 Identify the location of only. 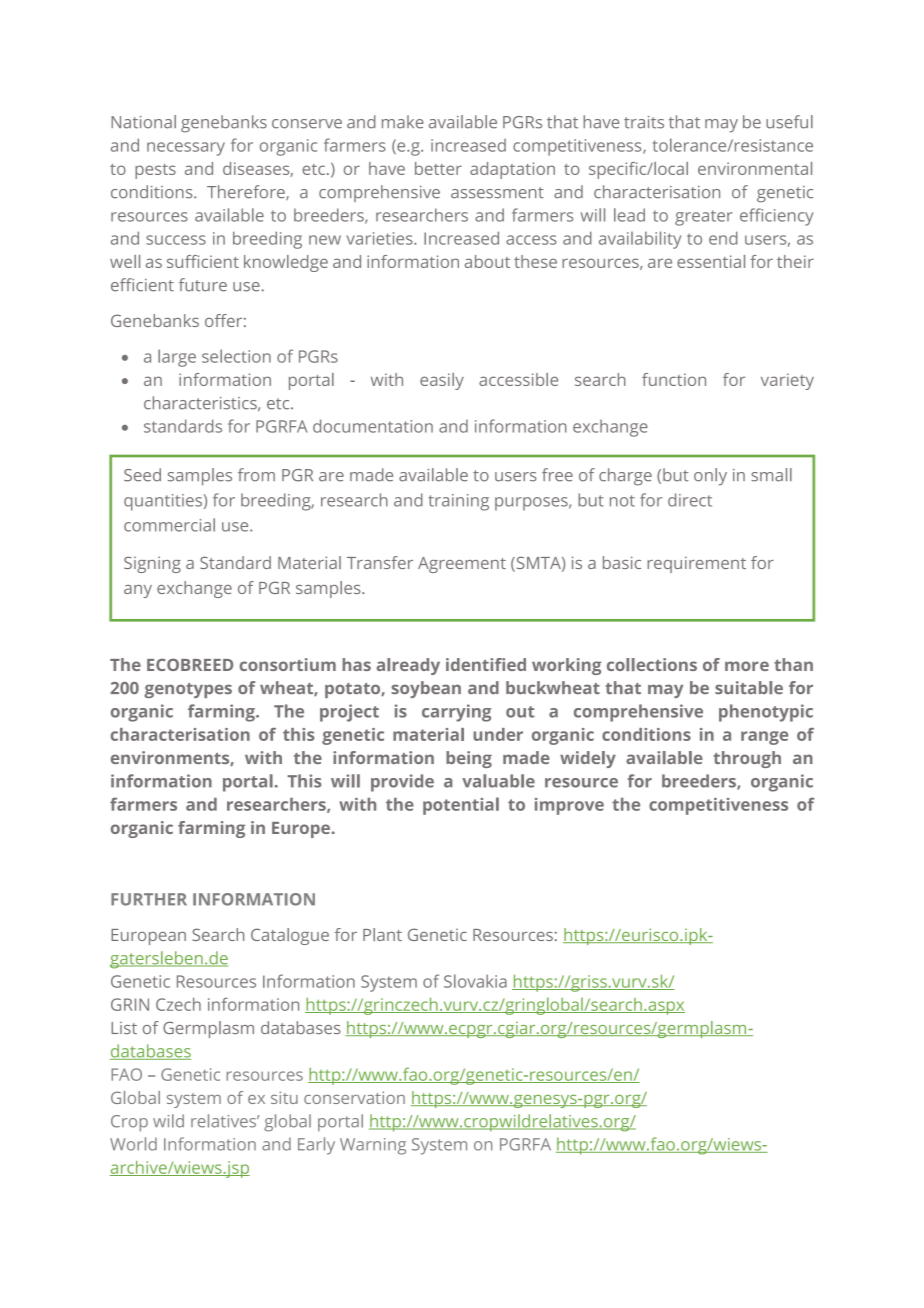
(710, 477).
